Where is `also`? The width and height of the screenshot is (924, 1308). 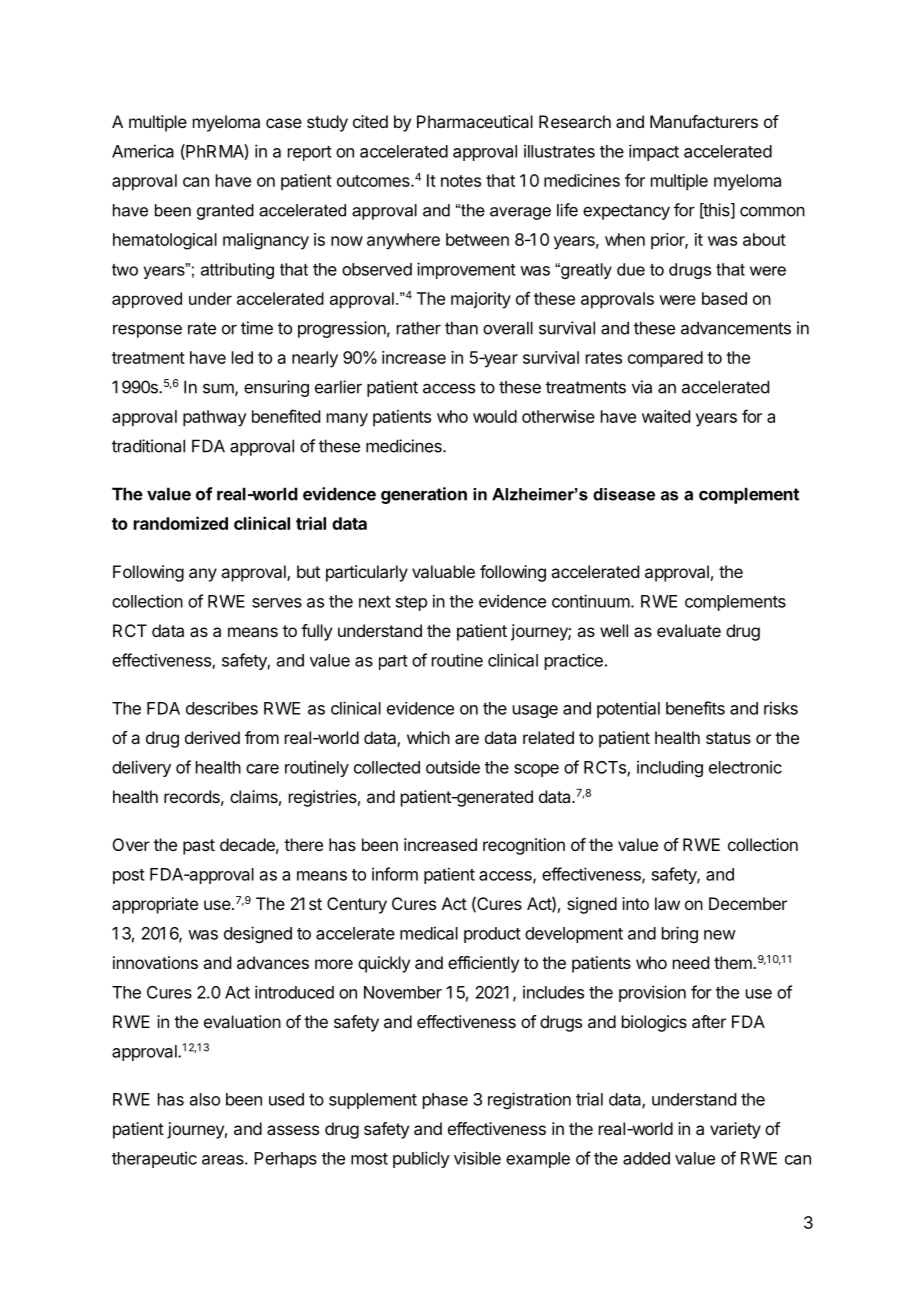 also is located at coordinates (205, 1099).
